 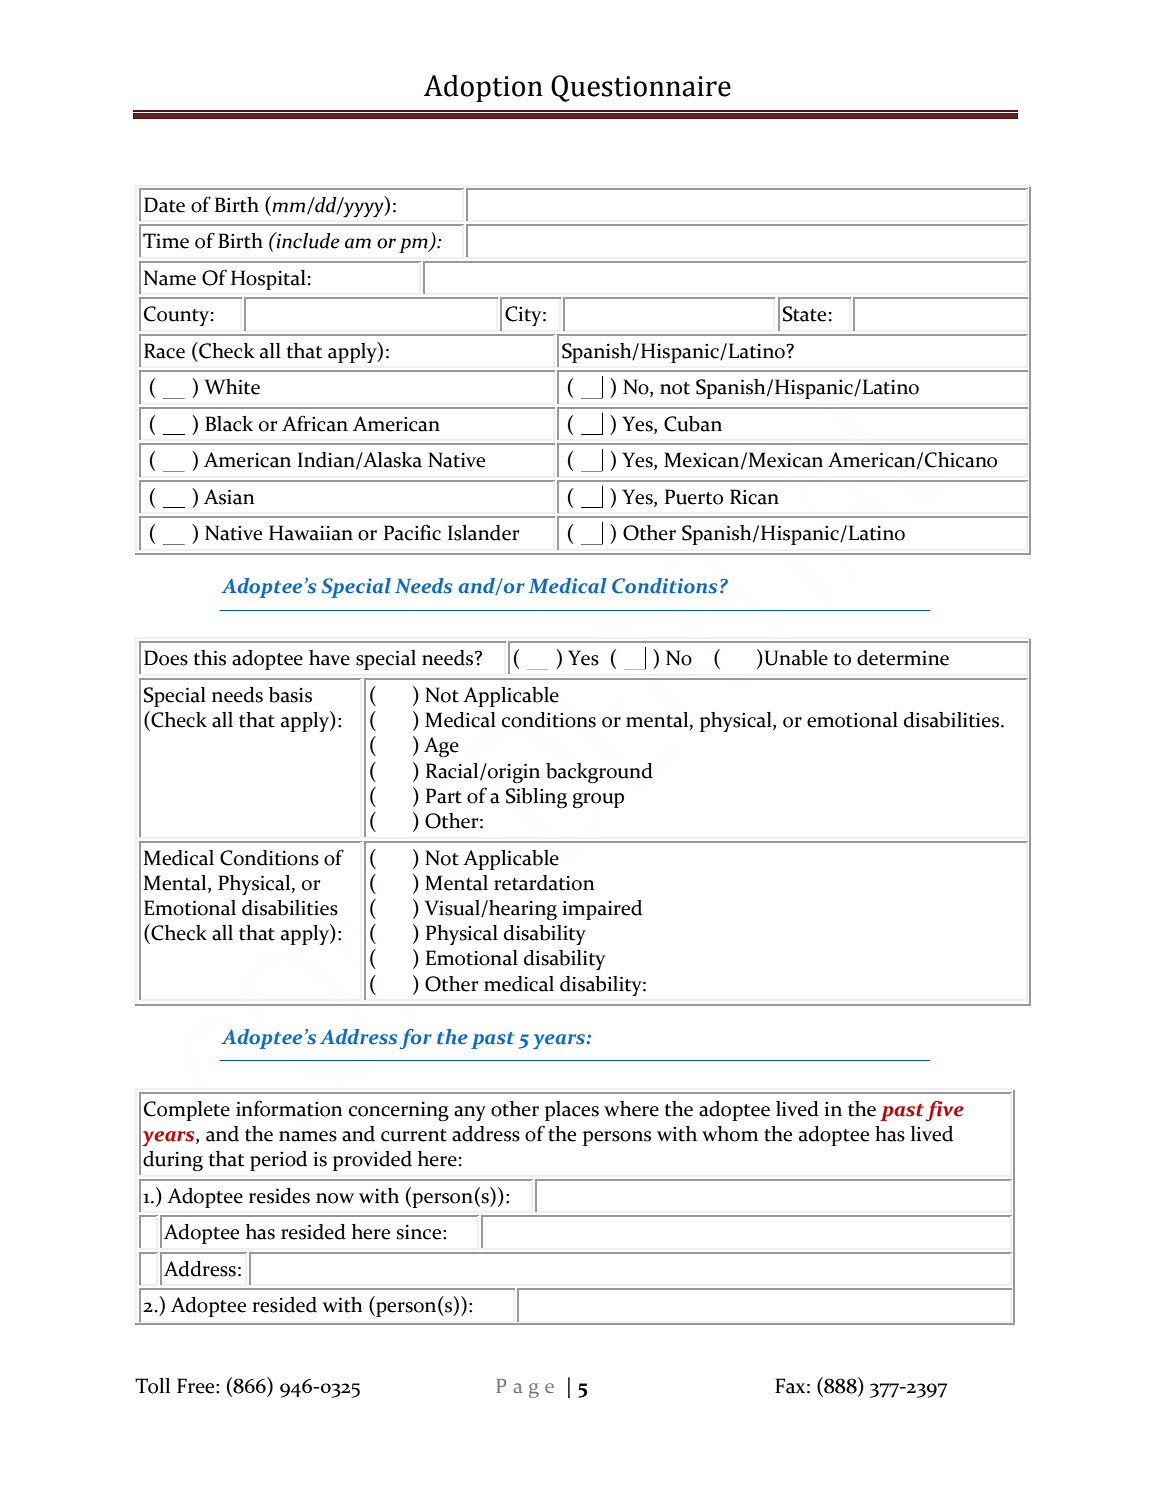 I want to click on Adoption, so click(x=483, y=88).
